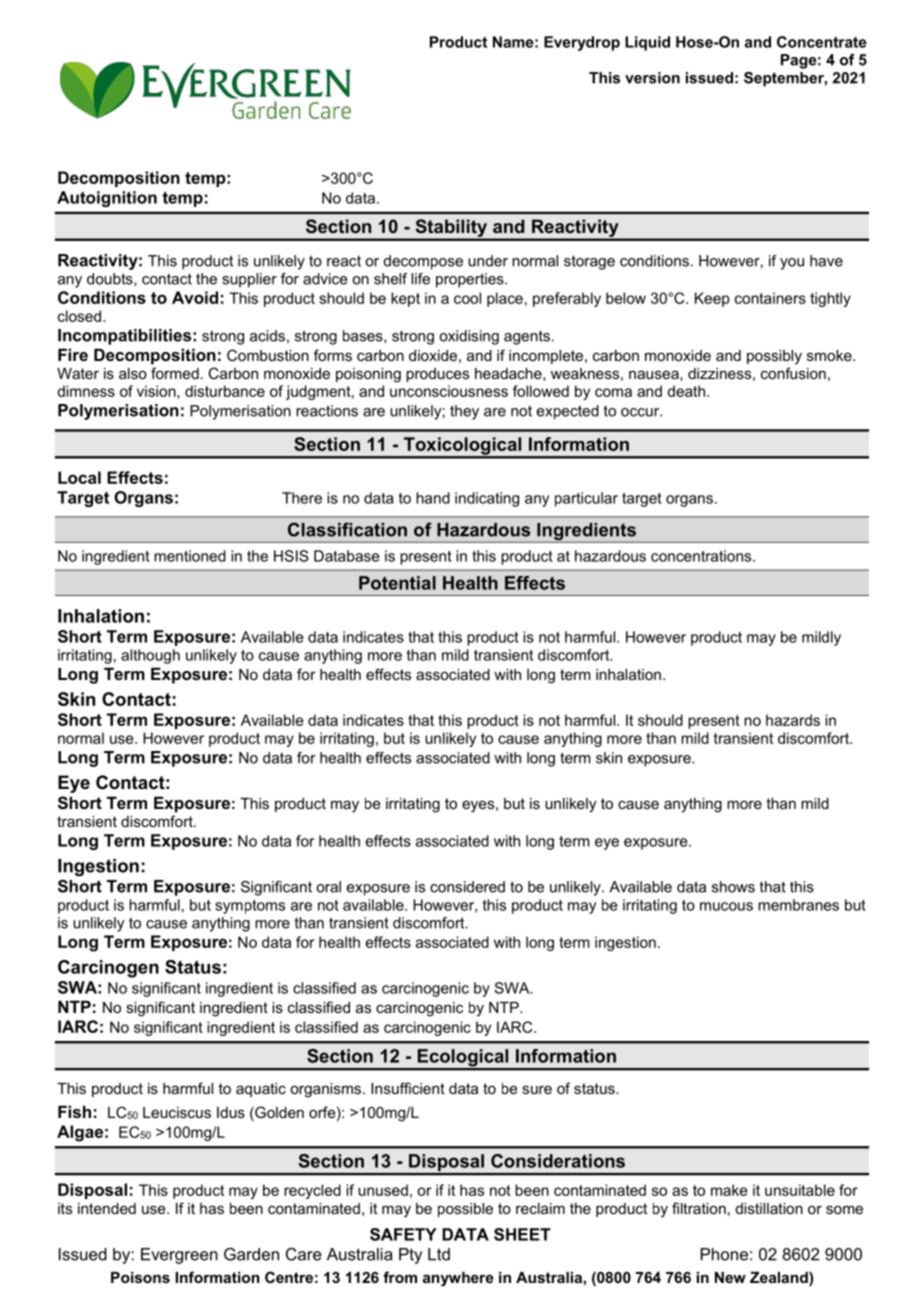  Describe the element at coordinates (107, 199) in the image. I see `Autoignition` at that location.
